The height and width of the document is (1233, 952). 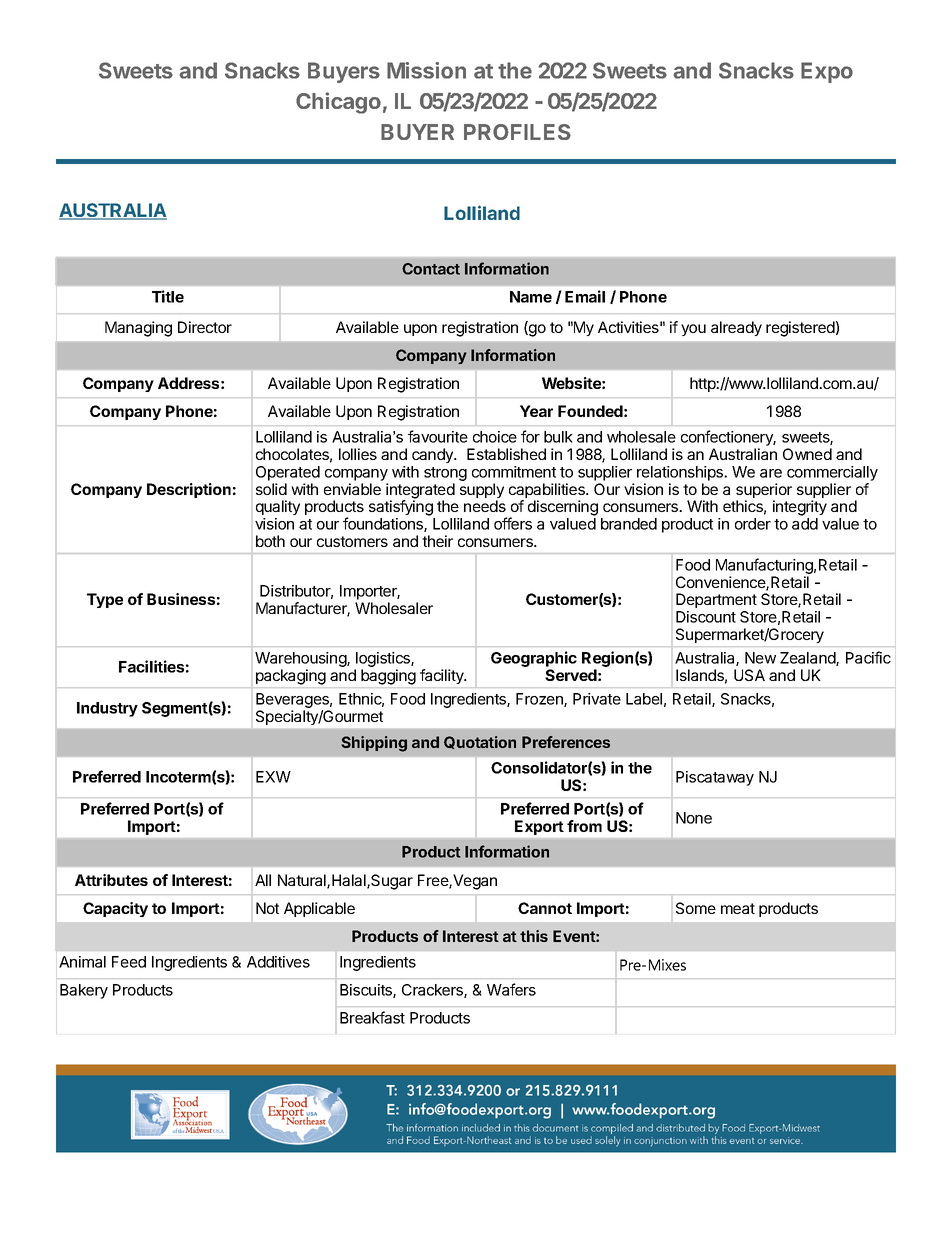 What do you see at coordinates (189, 490) in the document?
I see `Description` at bounding box center [189, 490].
